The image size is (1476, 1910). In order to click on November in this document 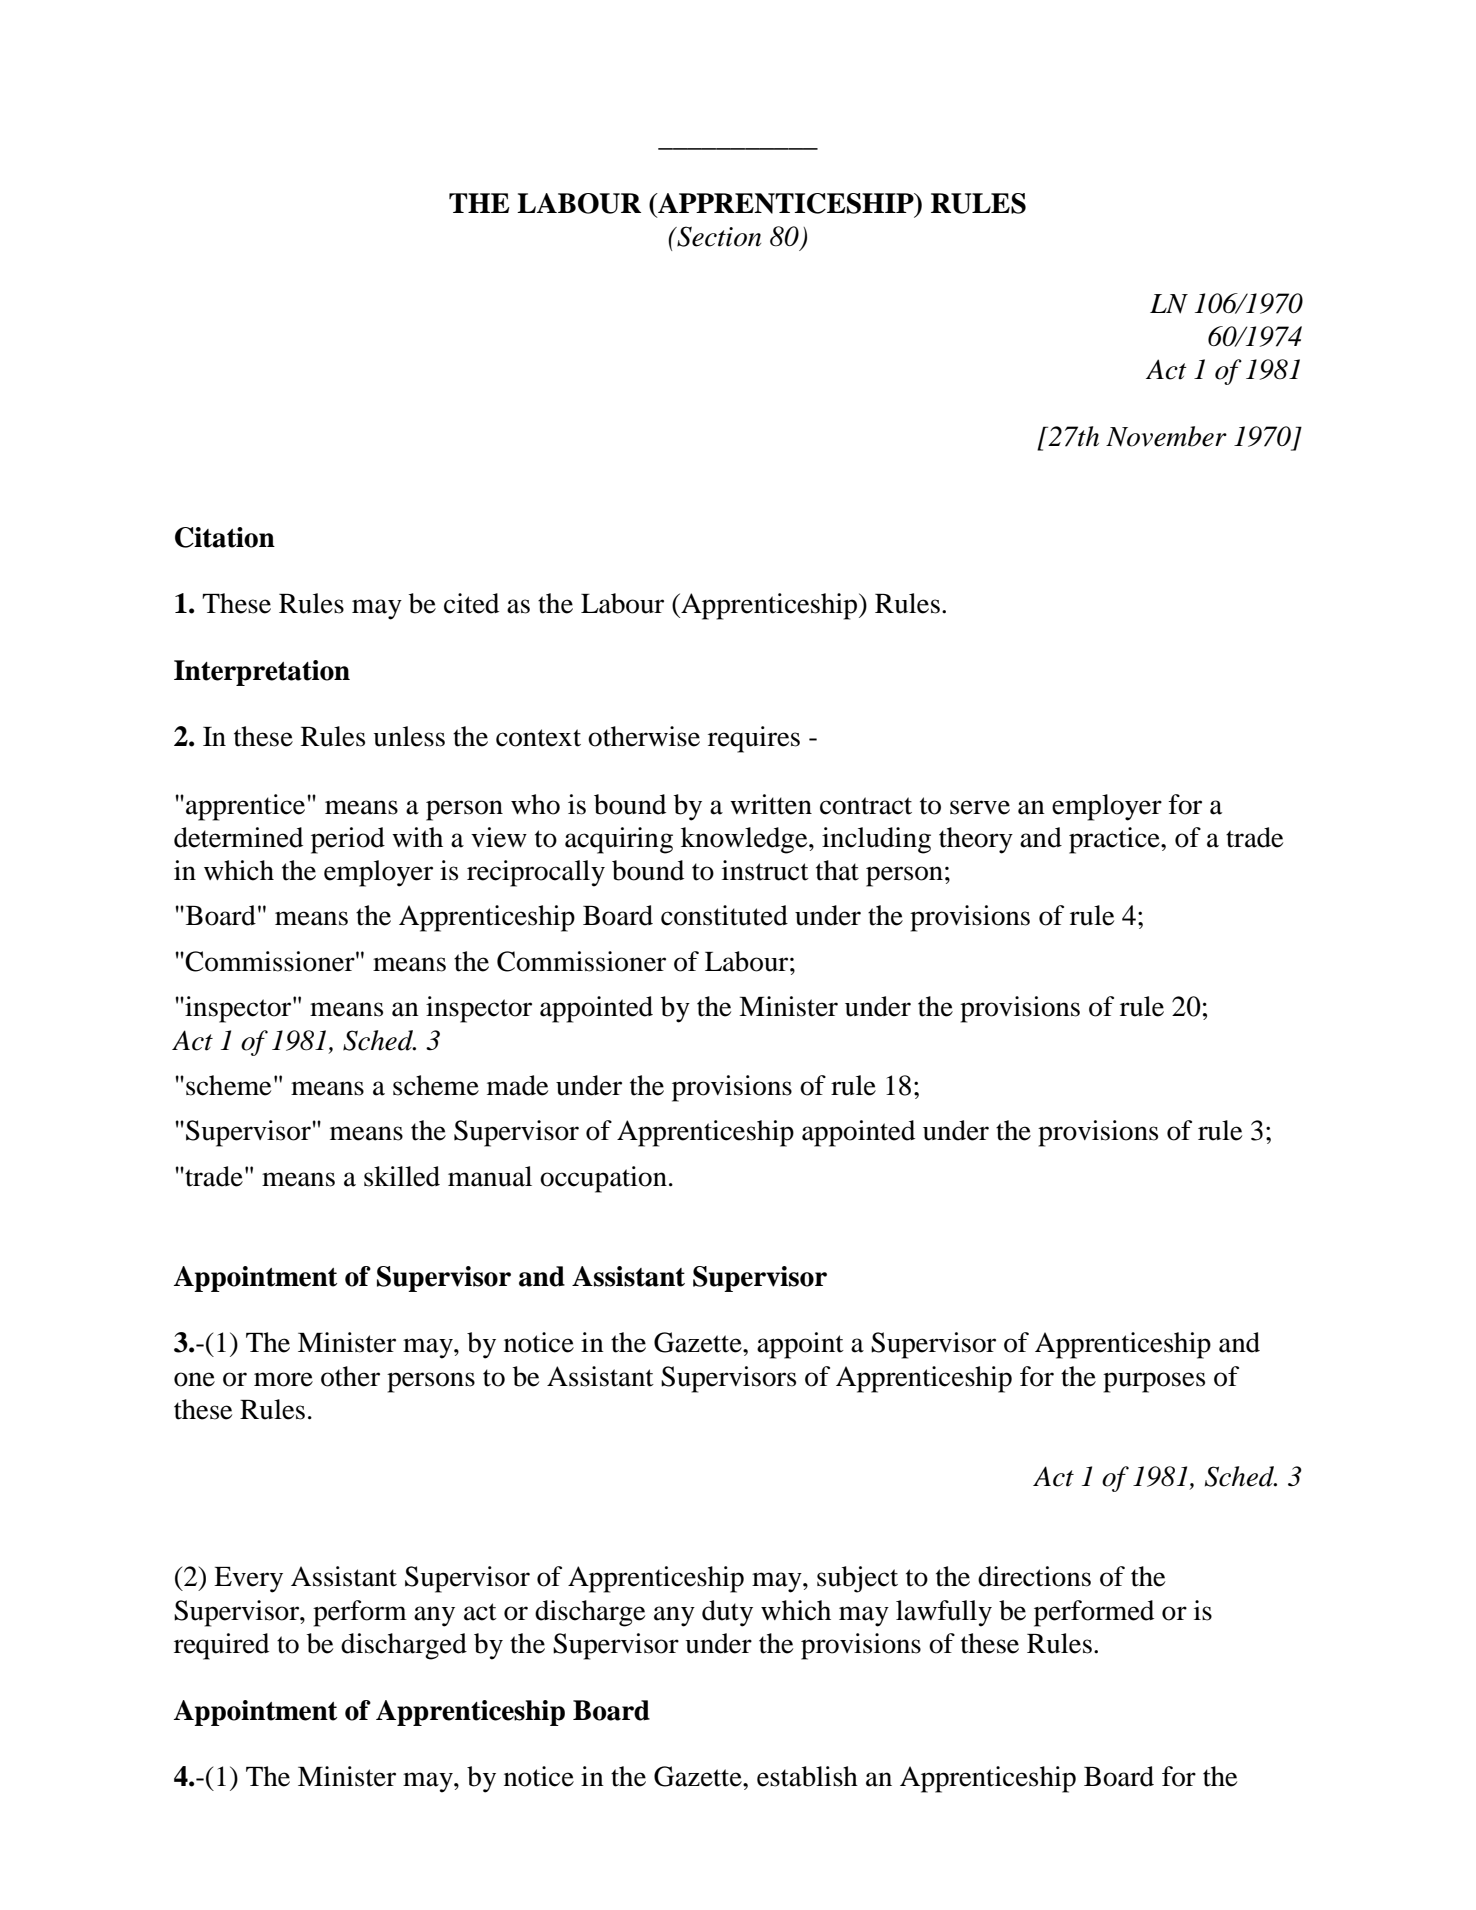, I will do `click(1166, 436)`.
